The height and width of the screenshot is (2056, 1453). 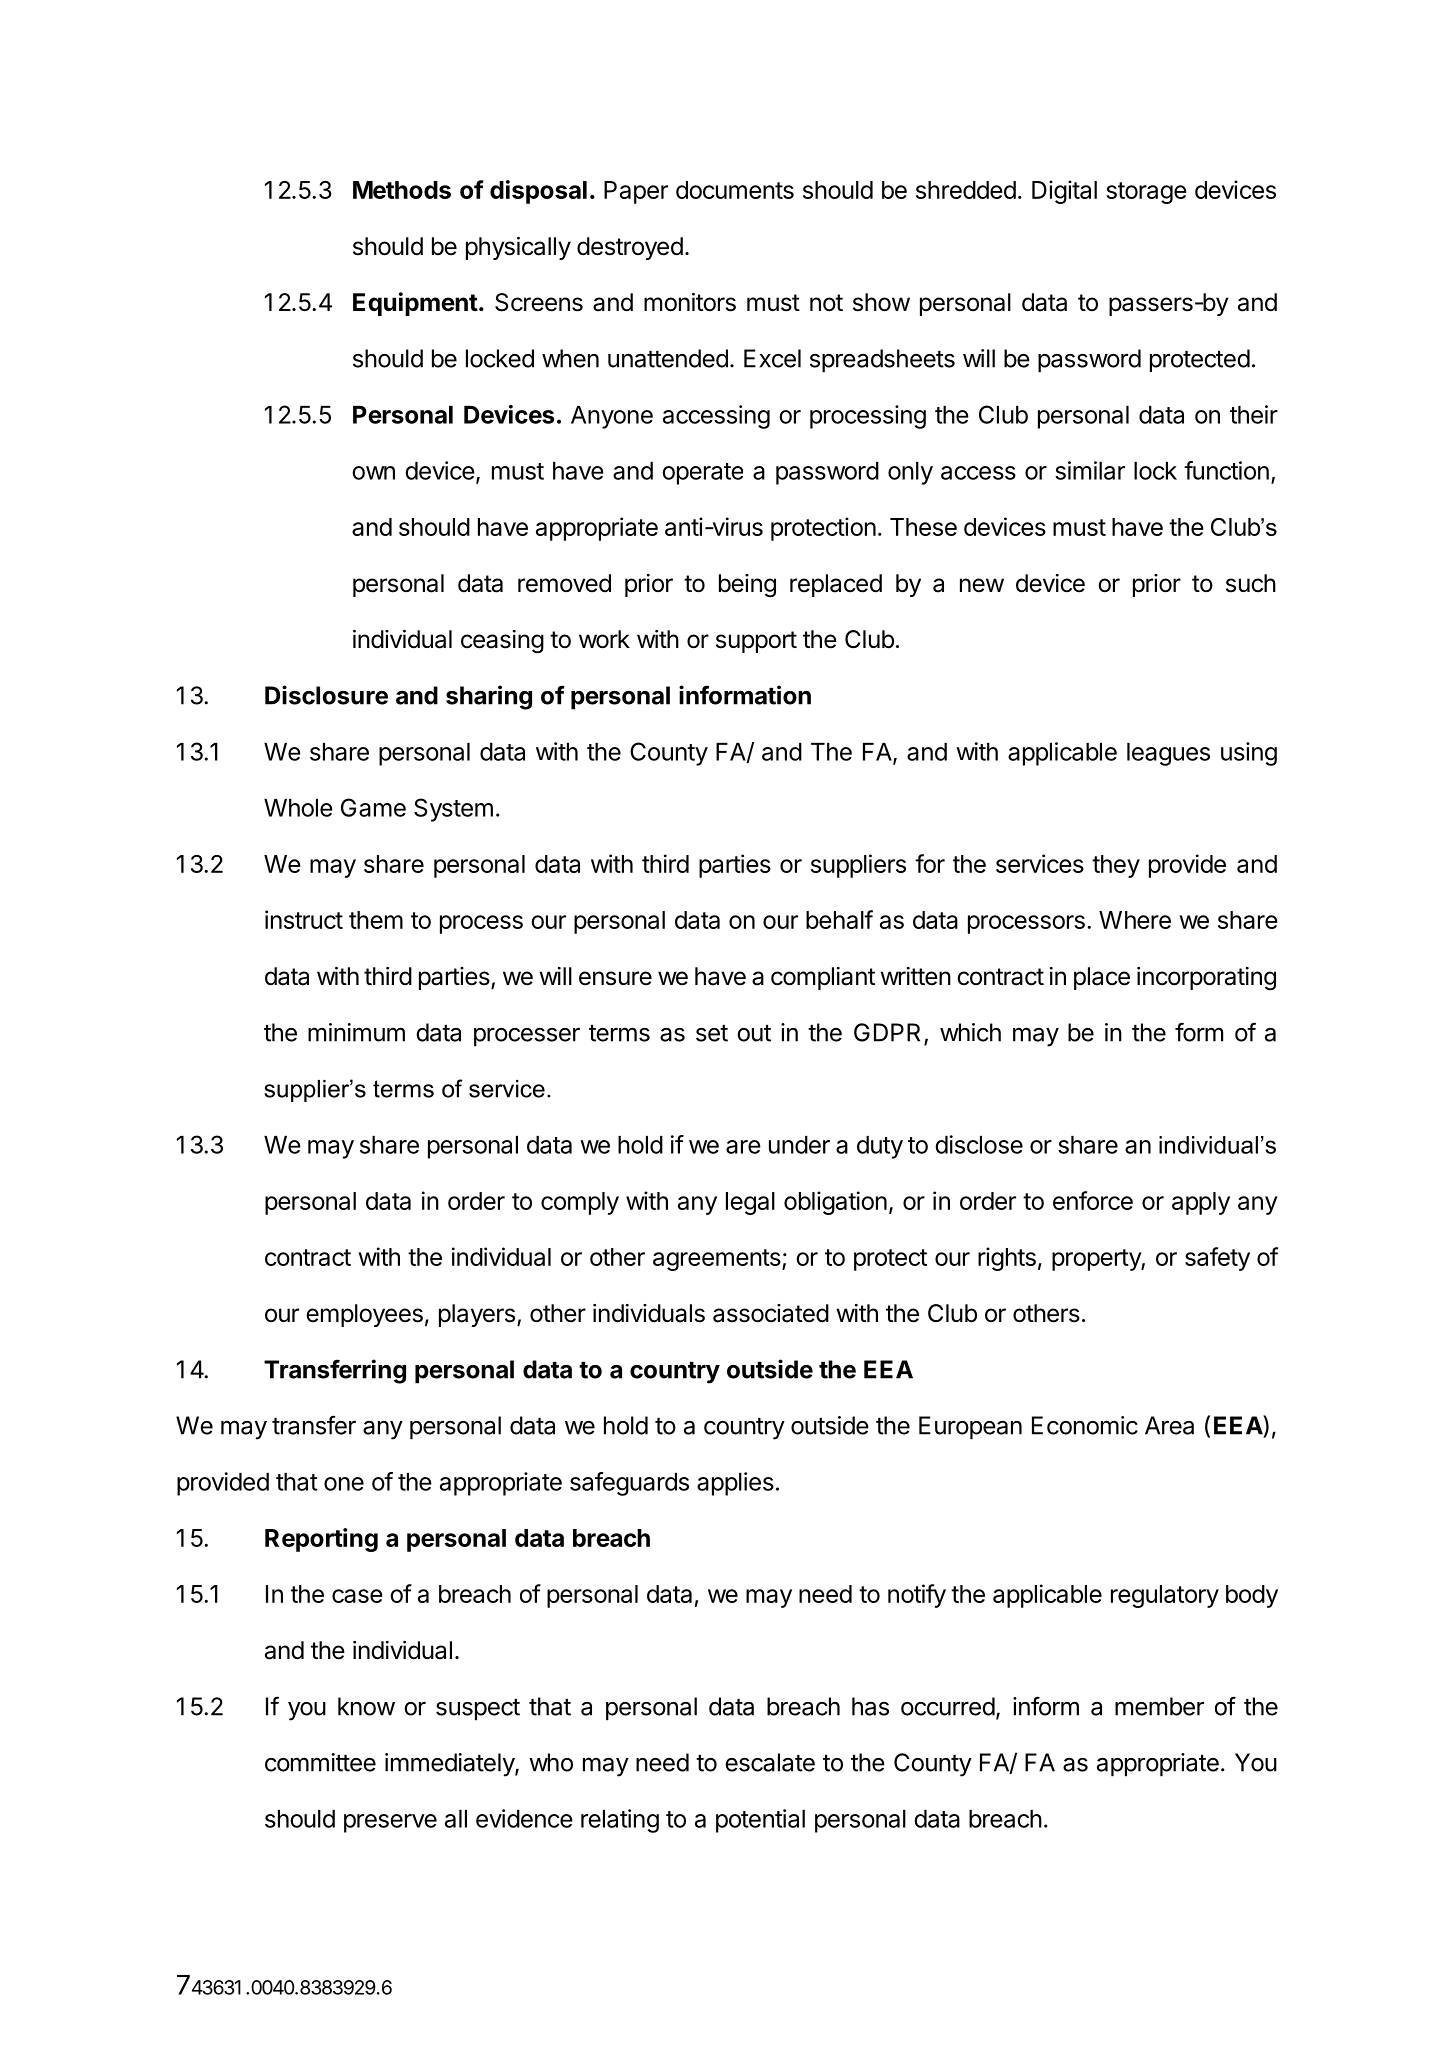 What do you see at coordinates (770, 1762) in the screenshot?
I see `escalate` at bounding box center [770, 1762].
